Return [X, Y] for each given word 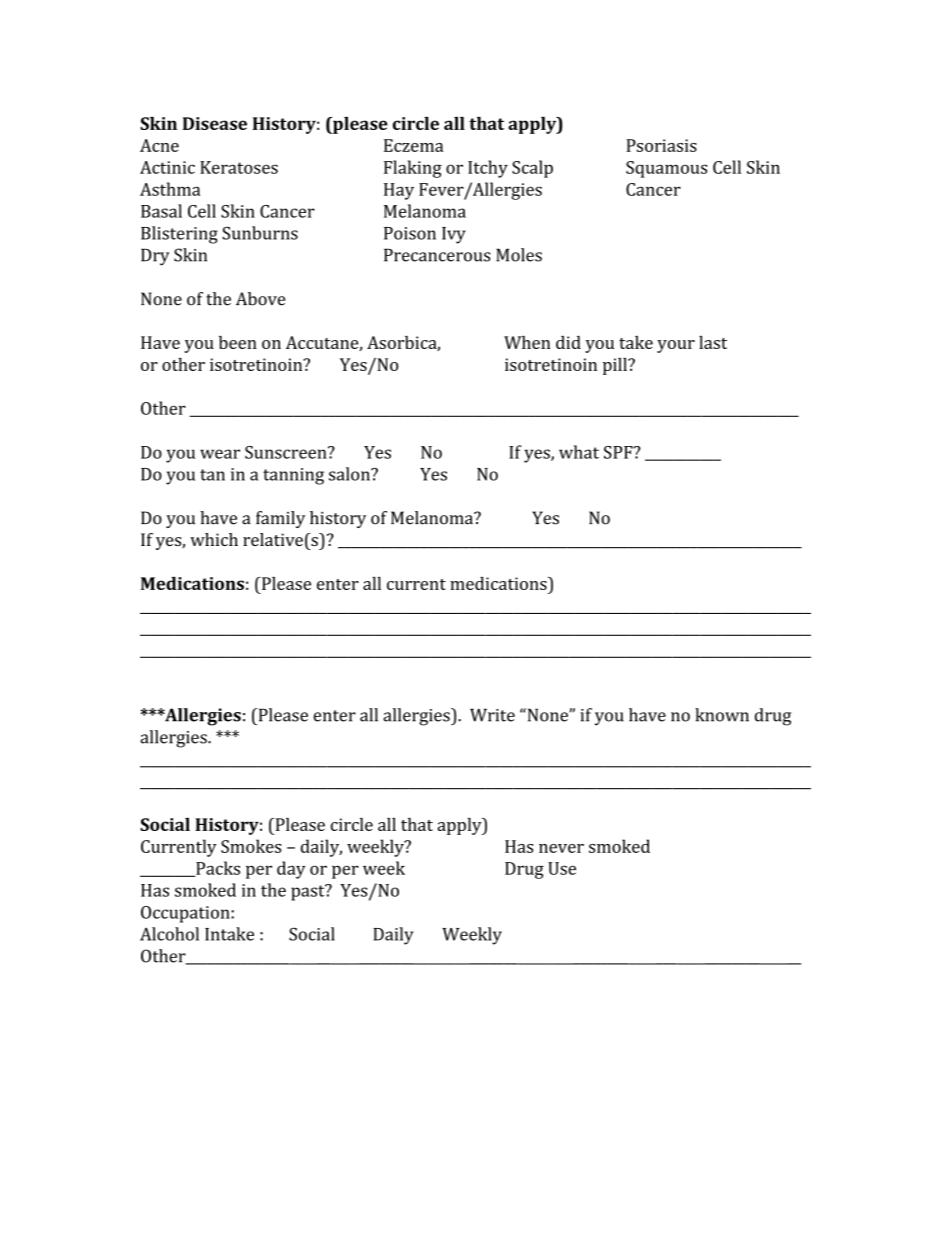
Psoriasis [661, 145]
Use [562, 868]
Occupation [186, 914]
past [309, 892]
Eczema [413, 145]
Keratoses [239, 167]
